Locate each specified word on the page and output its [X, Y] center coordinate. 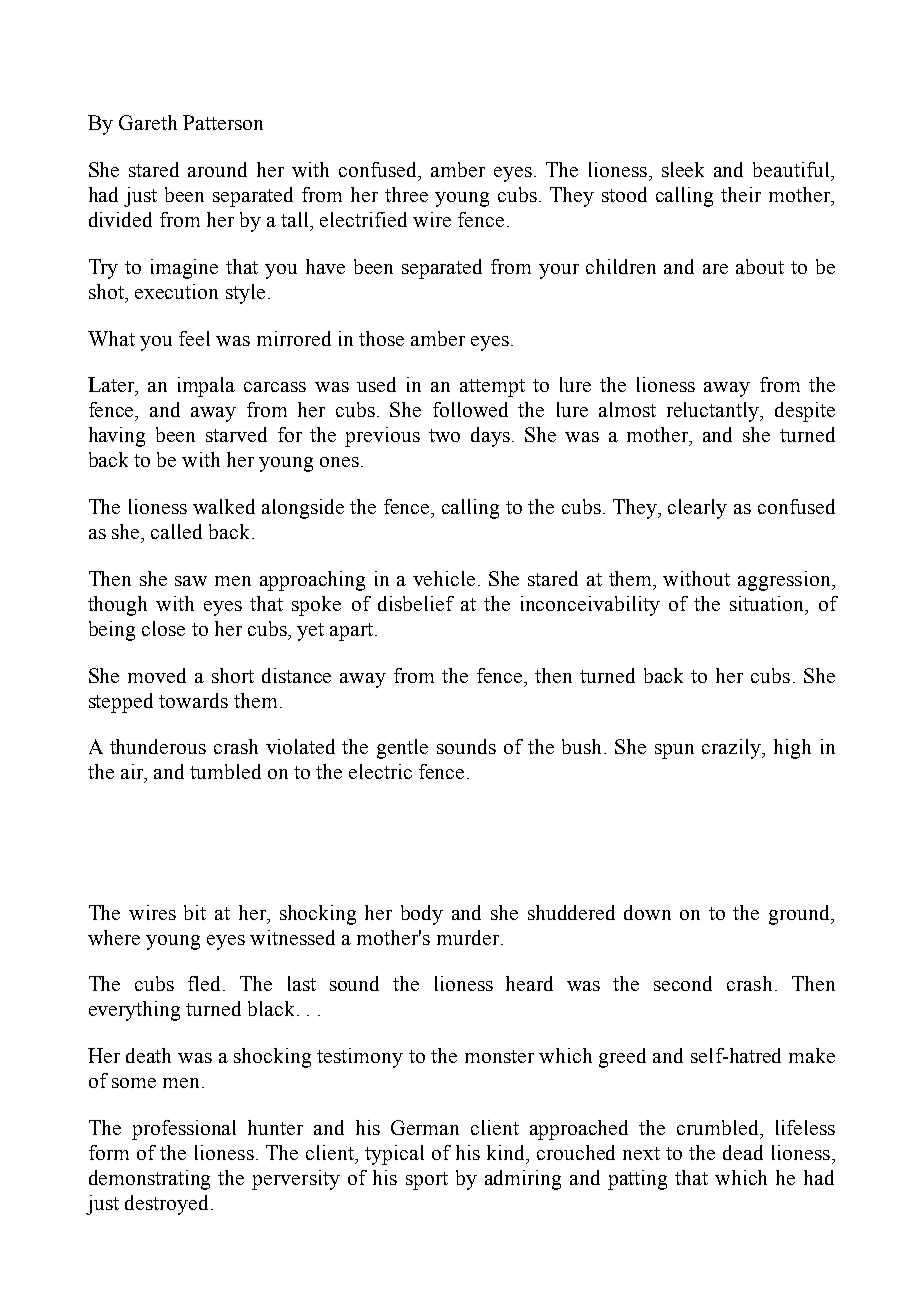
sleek [683, 169]
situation [768, 603]
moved [157, 675]
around [217, 169]
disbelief [416, 603]
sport [427, 1181]
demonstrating [149, 1180]
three [406, 194]
